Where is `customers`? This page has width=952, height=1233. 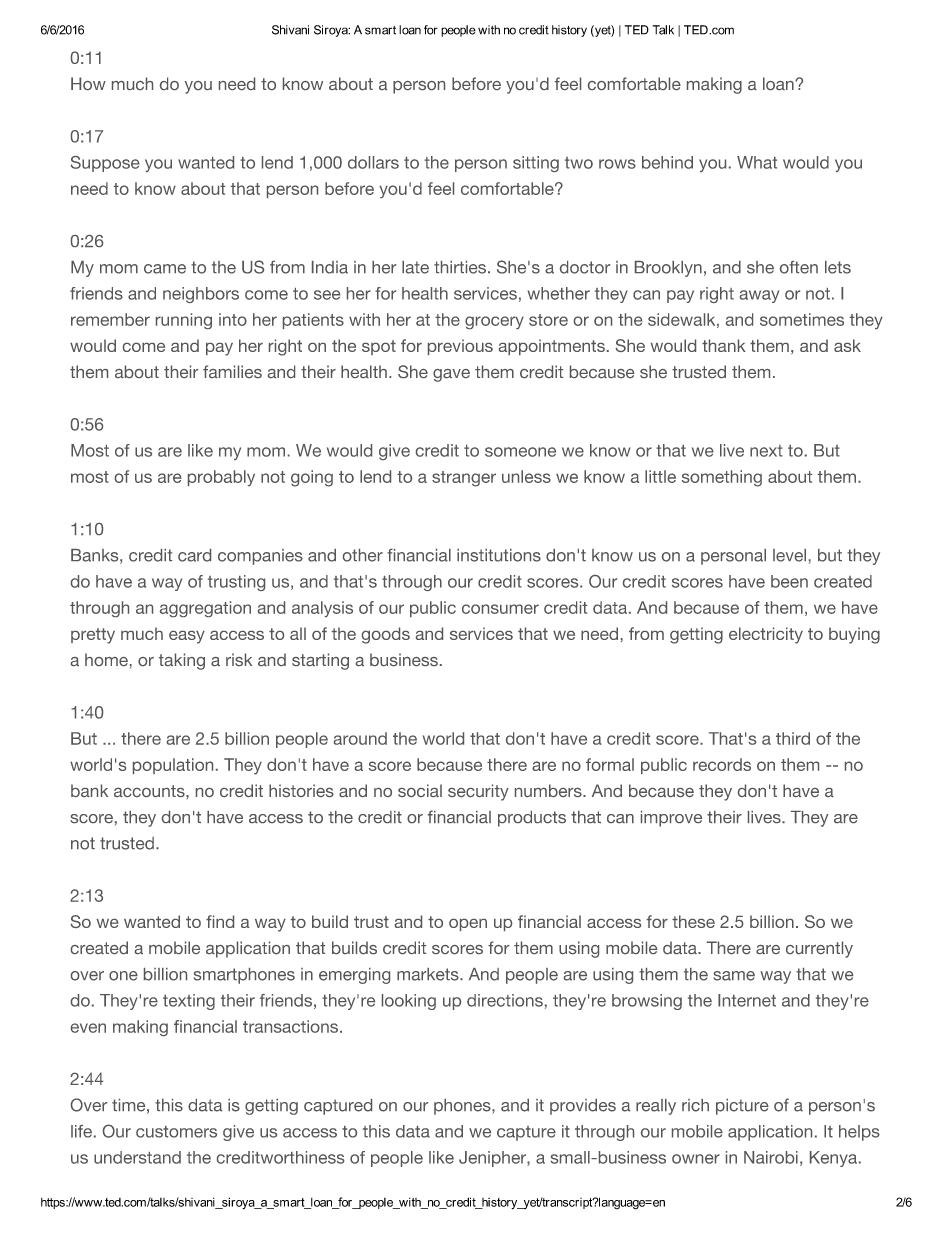
customers is located at coordinates (176, 1132).
